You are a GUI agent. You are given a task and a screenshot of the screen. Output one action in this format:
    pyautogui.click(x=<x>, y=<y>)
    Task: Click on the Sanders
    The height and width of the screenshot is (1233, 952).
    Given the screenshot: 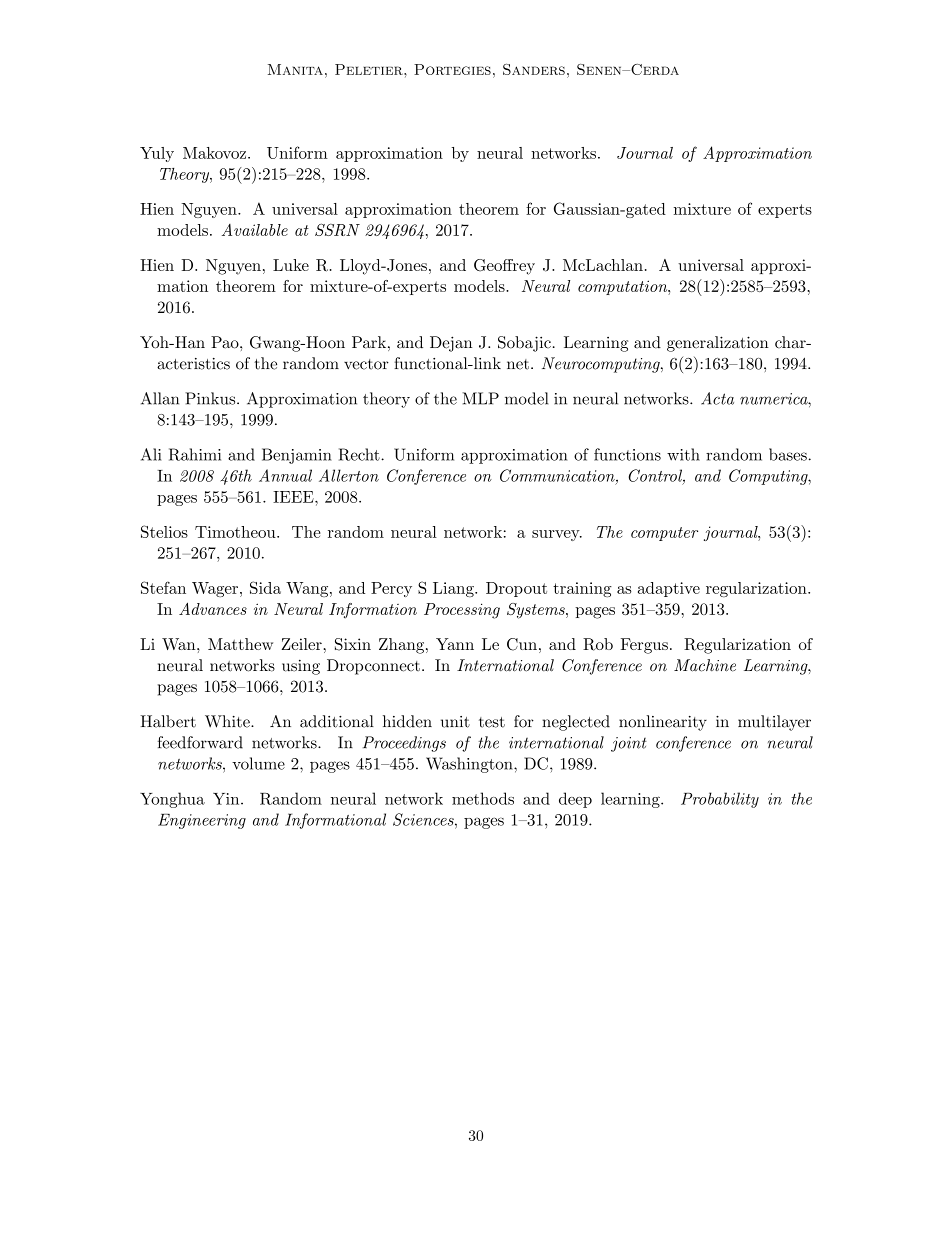 What is the action you would take?
    pyautogui.click(x=534, y=69)
